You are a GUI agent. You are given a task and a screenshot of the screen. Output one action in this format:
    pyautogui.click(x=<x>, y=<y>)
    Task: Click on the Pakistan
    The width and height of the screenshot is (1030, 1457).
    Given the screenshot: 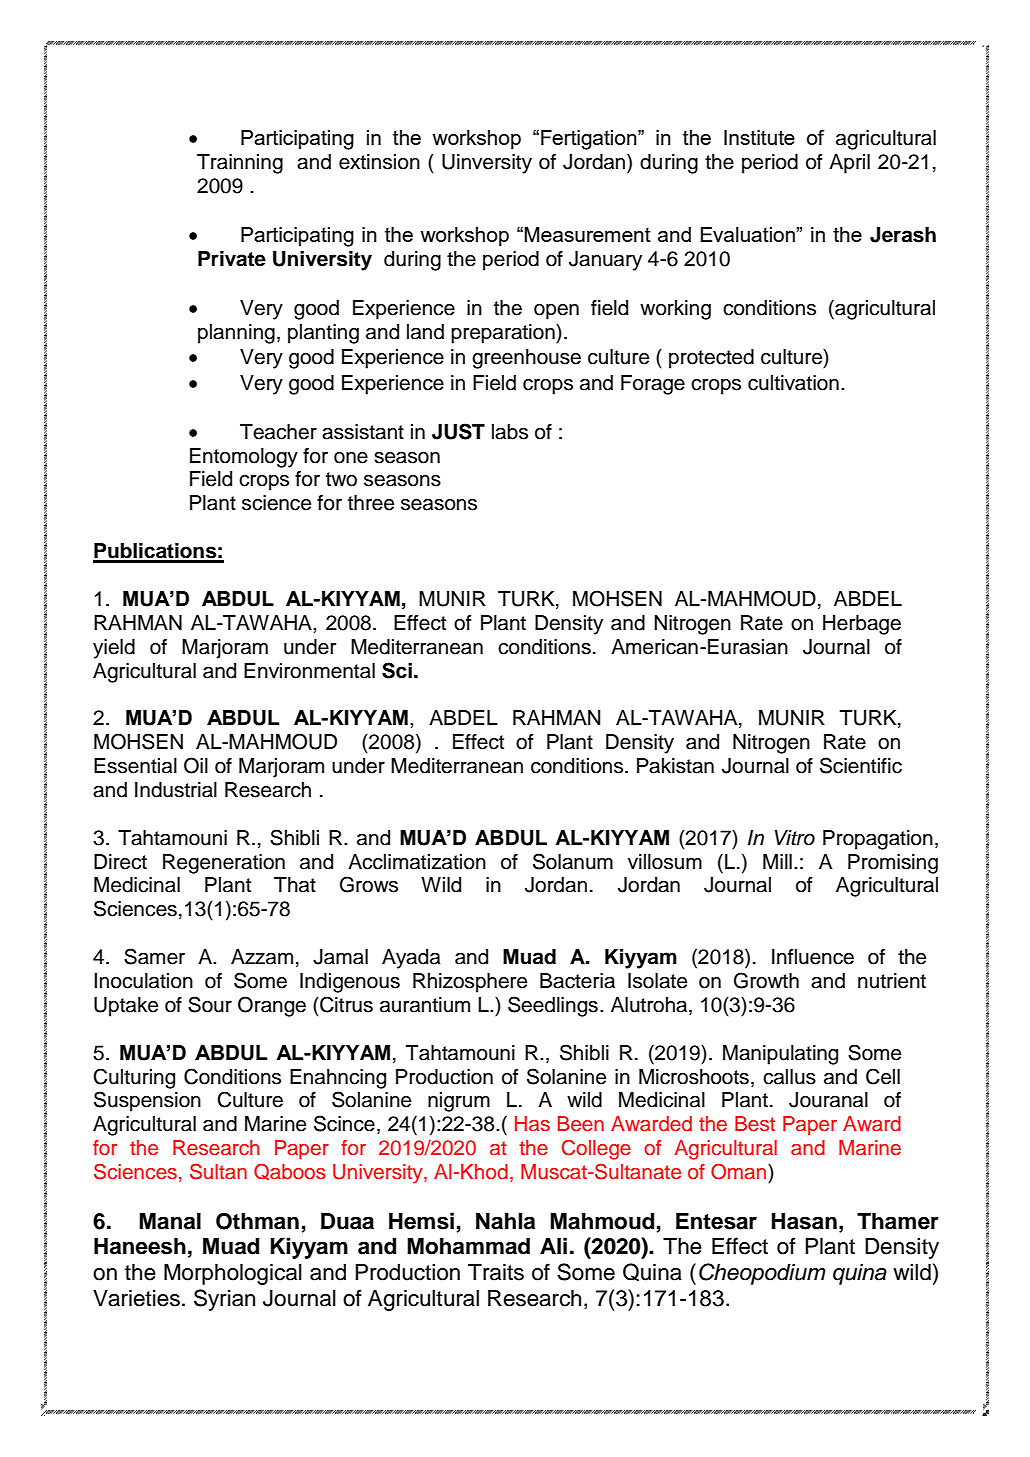 What is the action you would take?
    pyautogui.click(x=675, y=766)
